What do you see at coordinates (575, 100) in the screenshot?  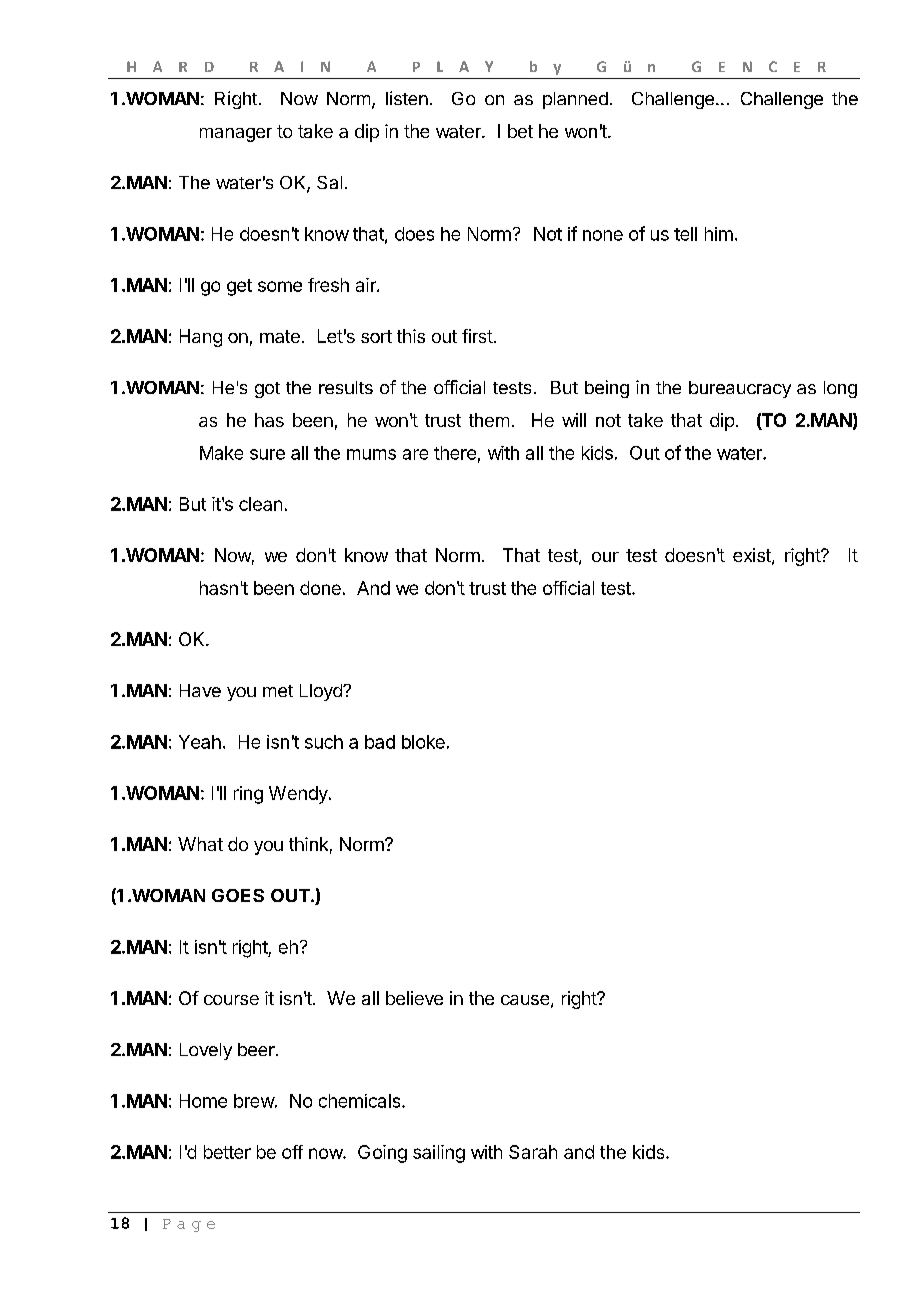 I see `planned` at bounding box center [575, 100].
